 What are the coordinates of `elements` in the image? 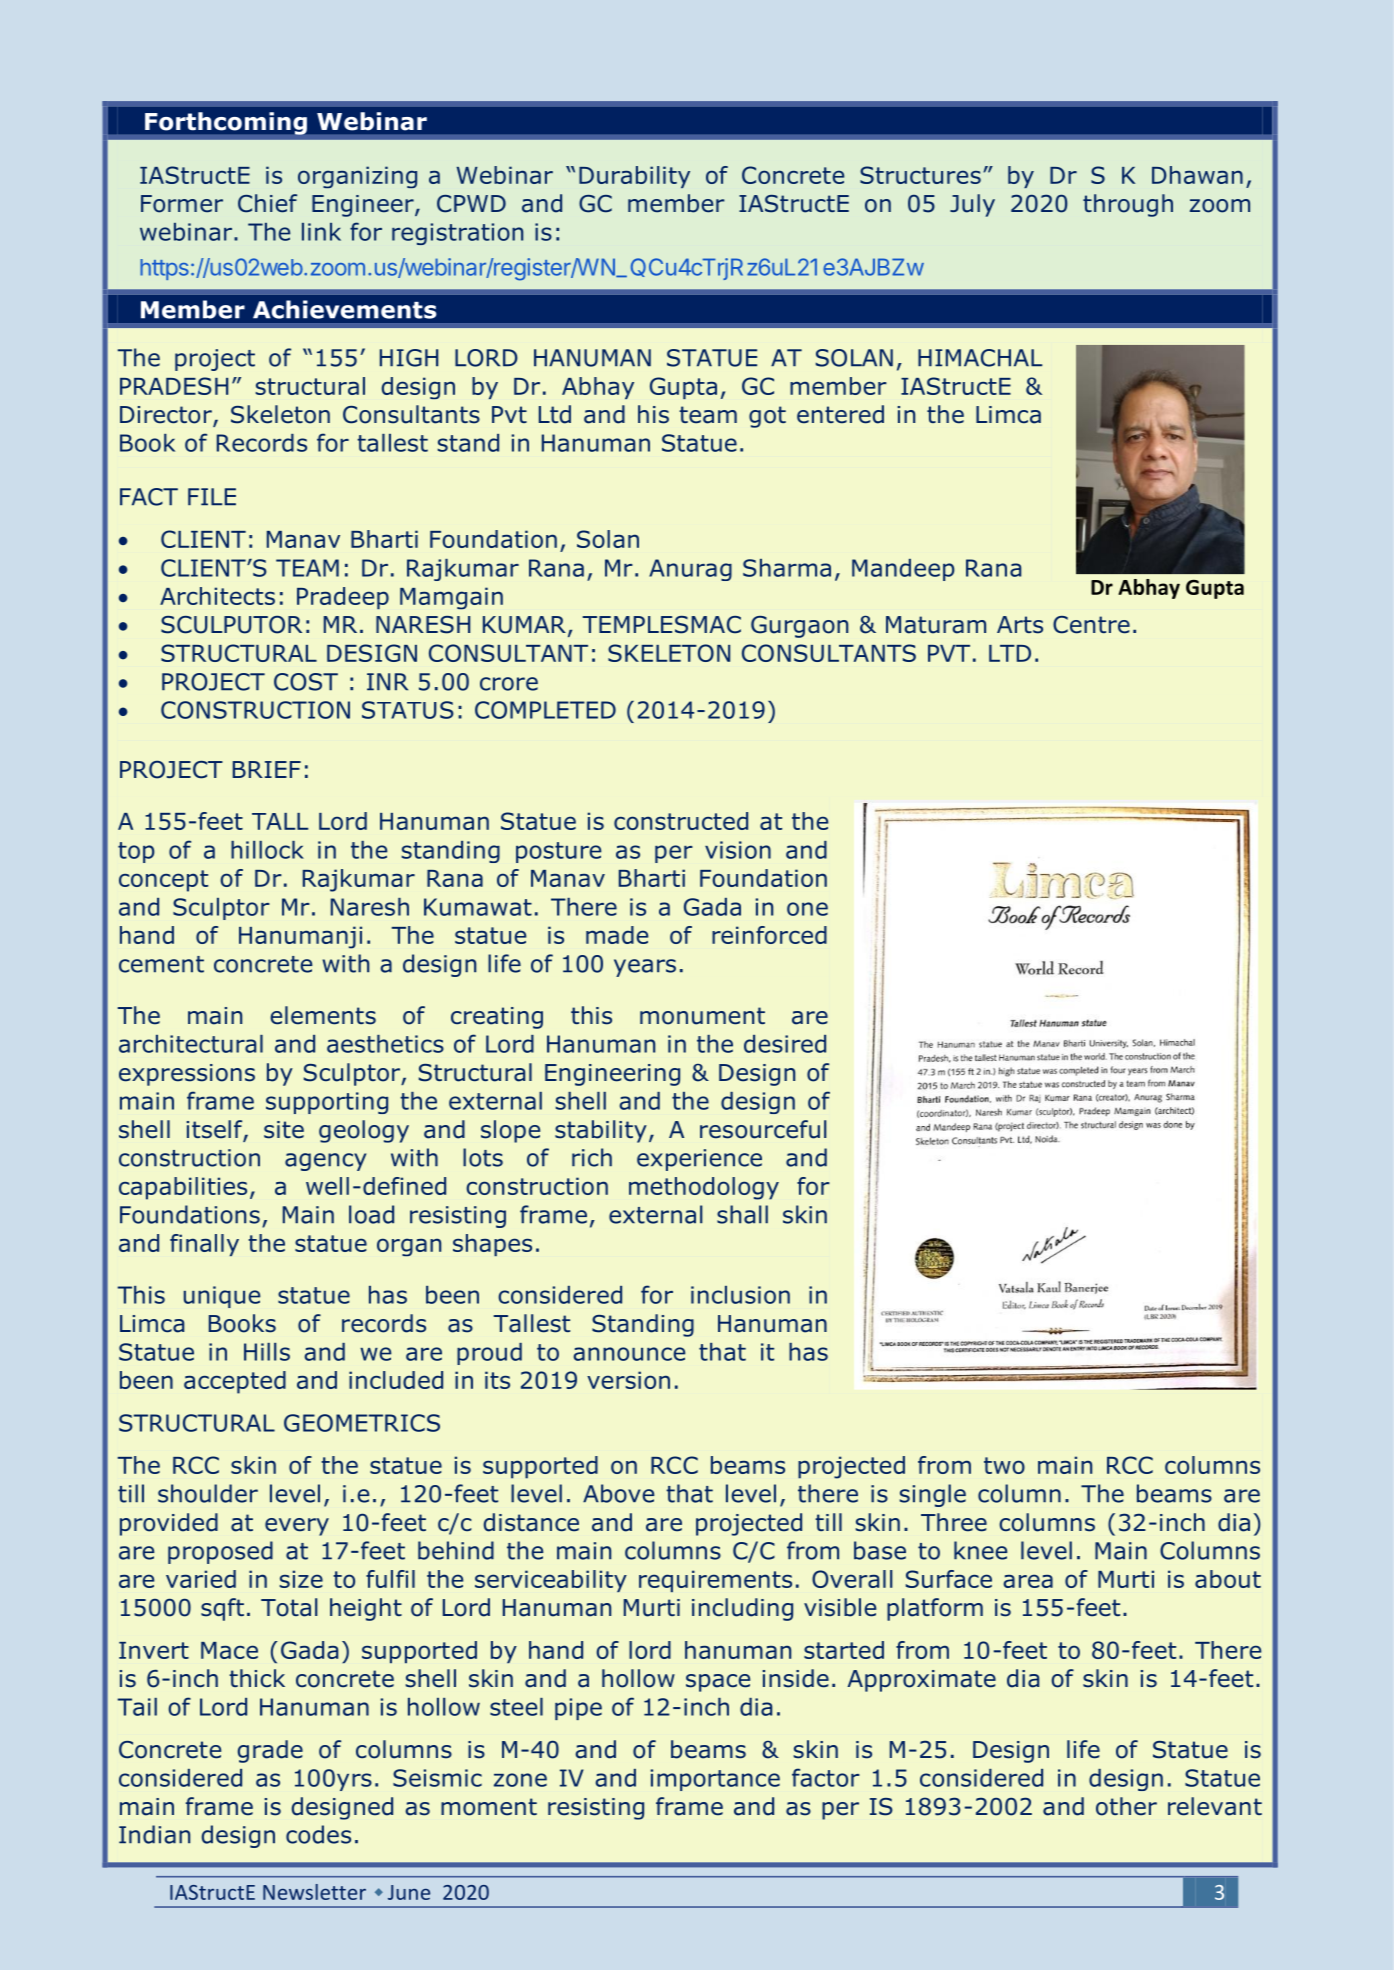 It's located at (323, 1015).
